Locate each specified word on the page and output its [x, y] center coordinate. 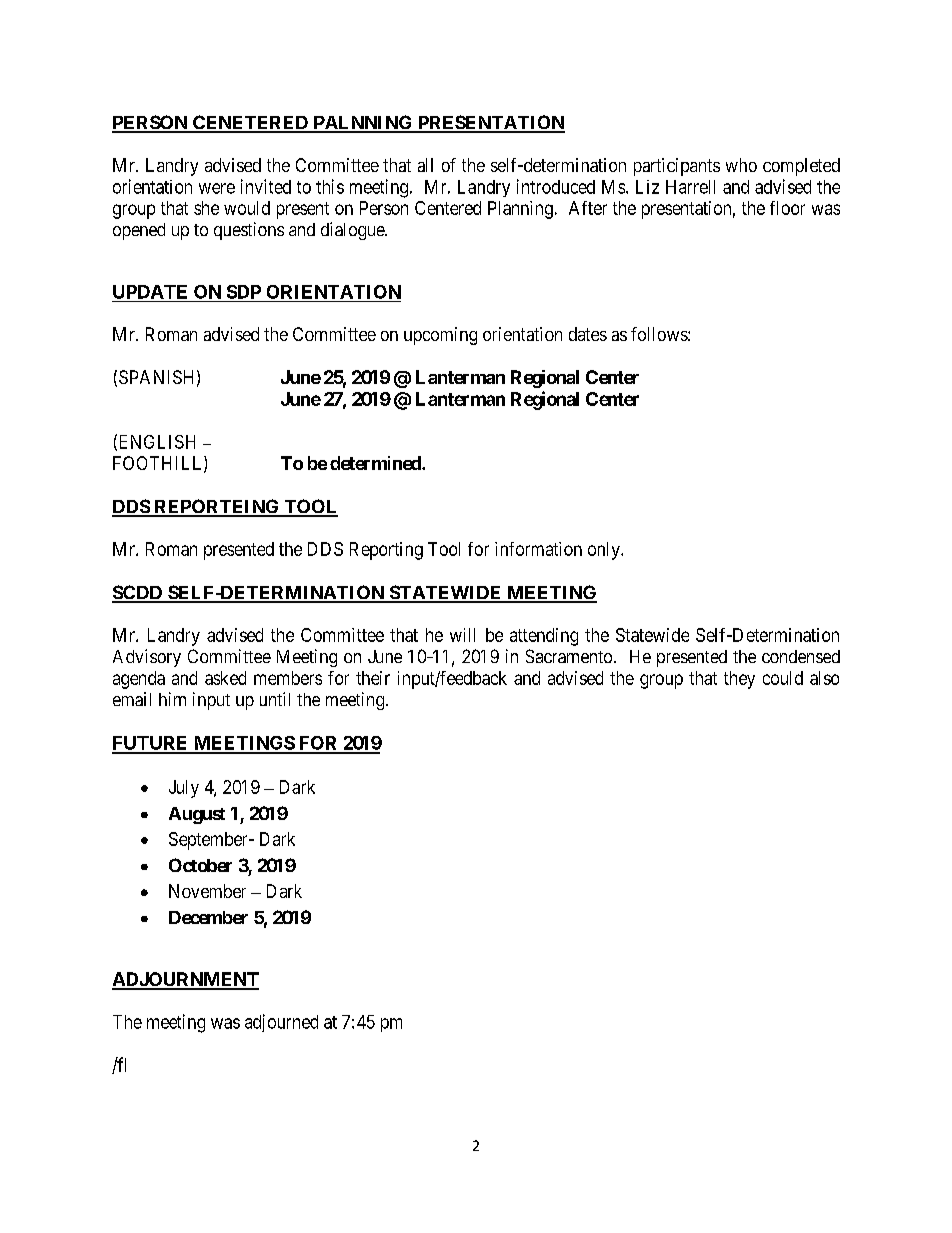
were [217, 188]
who [741, 165]
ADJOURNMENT [185, 980]
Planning [520, 210]
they [739, 680]
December [208, 917]
